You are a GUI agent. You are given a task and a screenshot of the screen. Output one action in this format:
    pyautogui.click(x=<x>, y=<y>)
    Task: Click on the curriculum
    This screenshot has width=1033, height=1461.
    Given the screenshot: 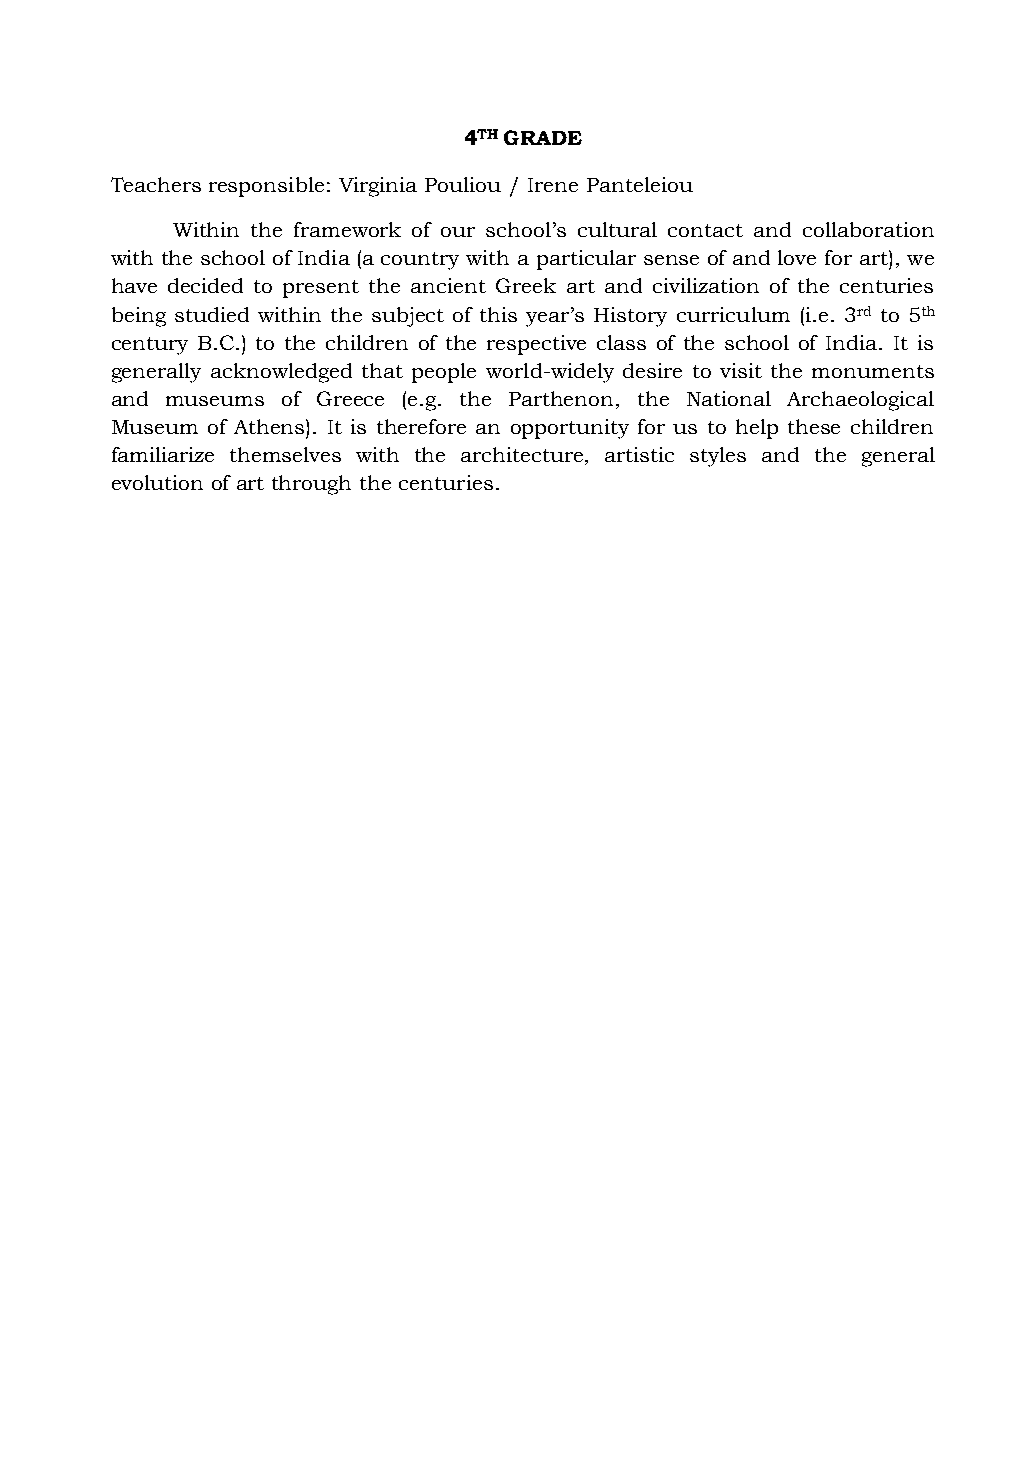 What is the action you would take?
    pyautogui.click(x=733, y=314)
